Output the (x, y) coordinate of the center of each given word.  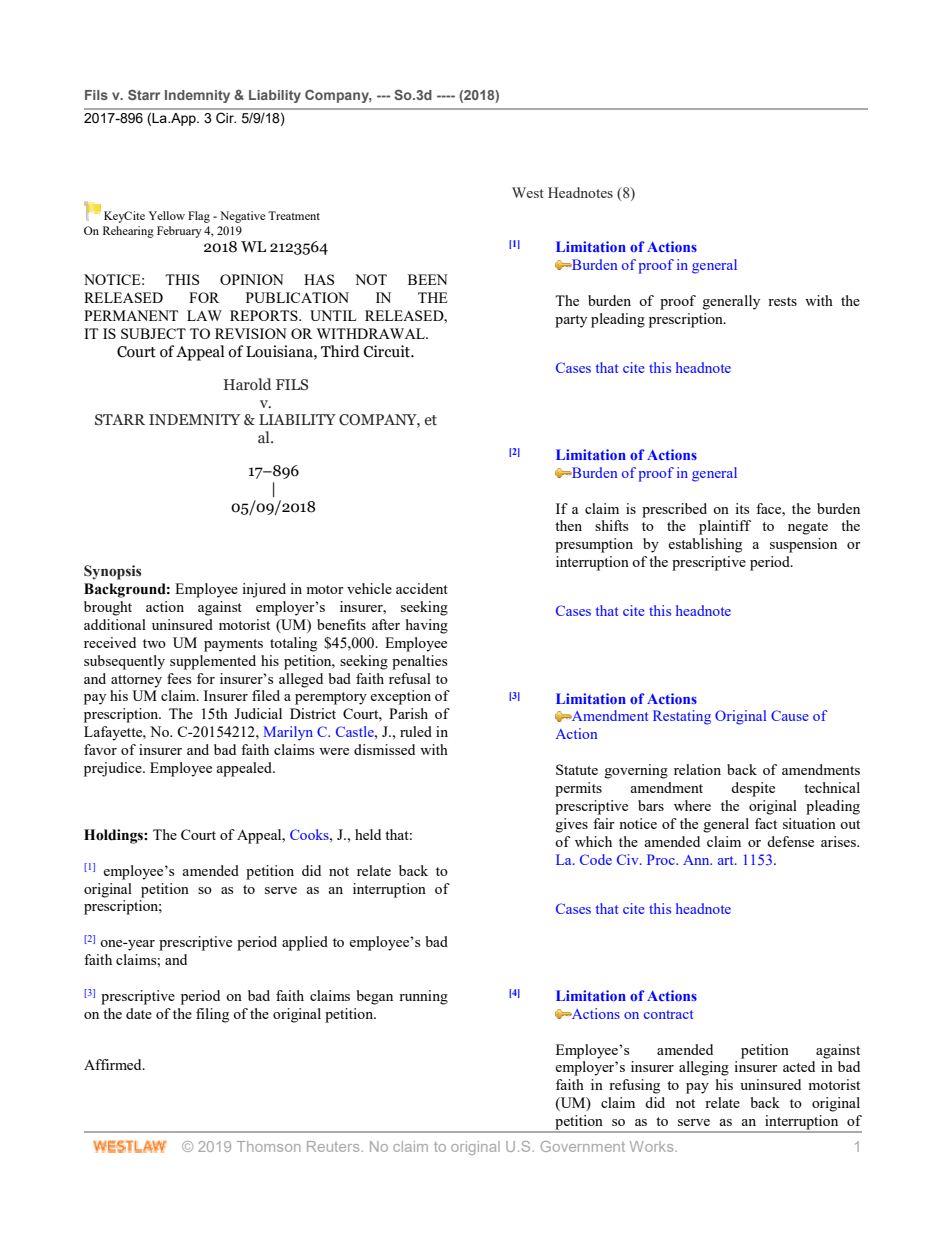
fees (179, 678)
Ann (697, 860)
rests (782, 301)
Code (596, 859)
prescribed (674, 510)
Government (583, 1146)
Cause (790, 715)
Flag (199, 217)
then (568, 525)
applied (305, 943)
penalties (419, 662)
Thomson (268, 1146)
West (528, 192)
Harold (248, 384)
